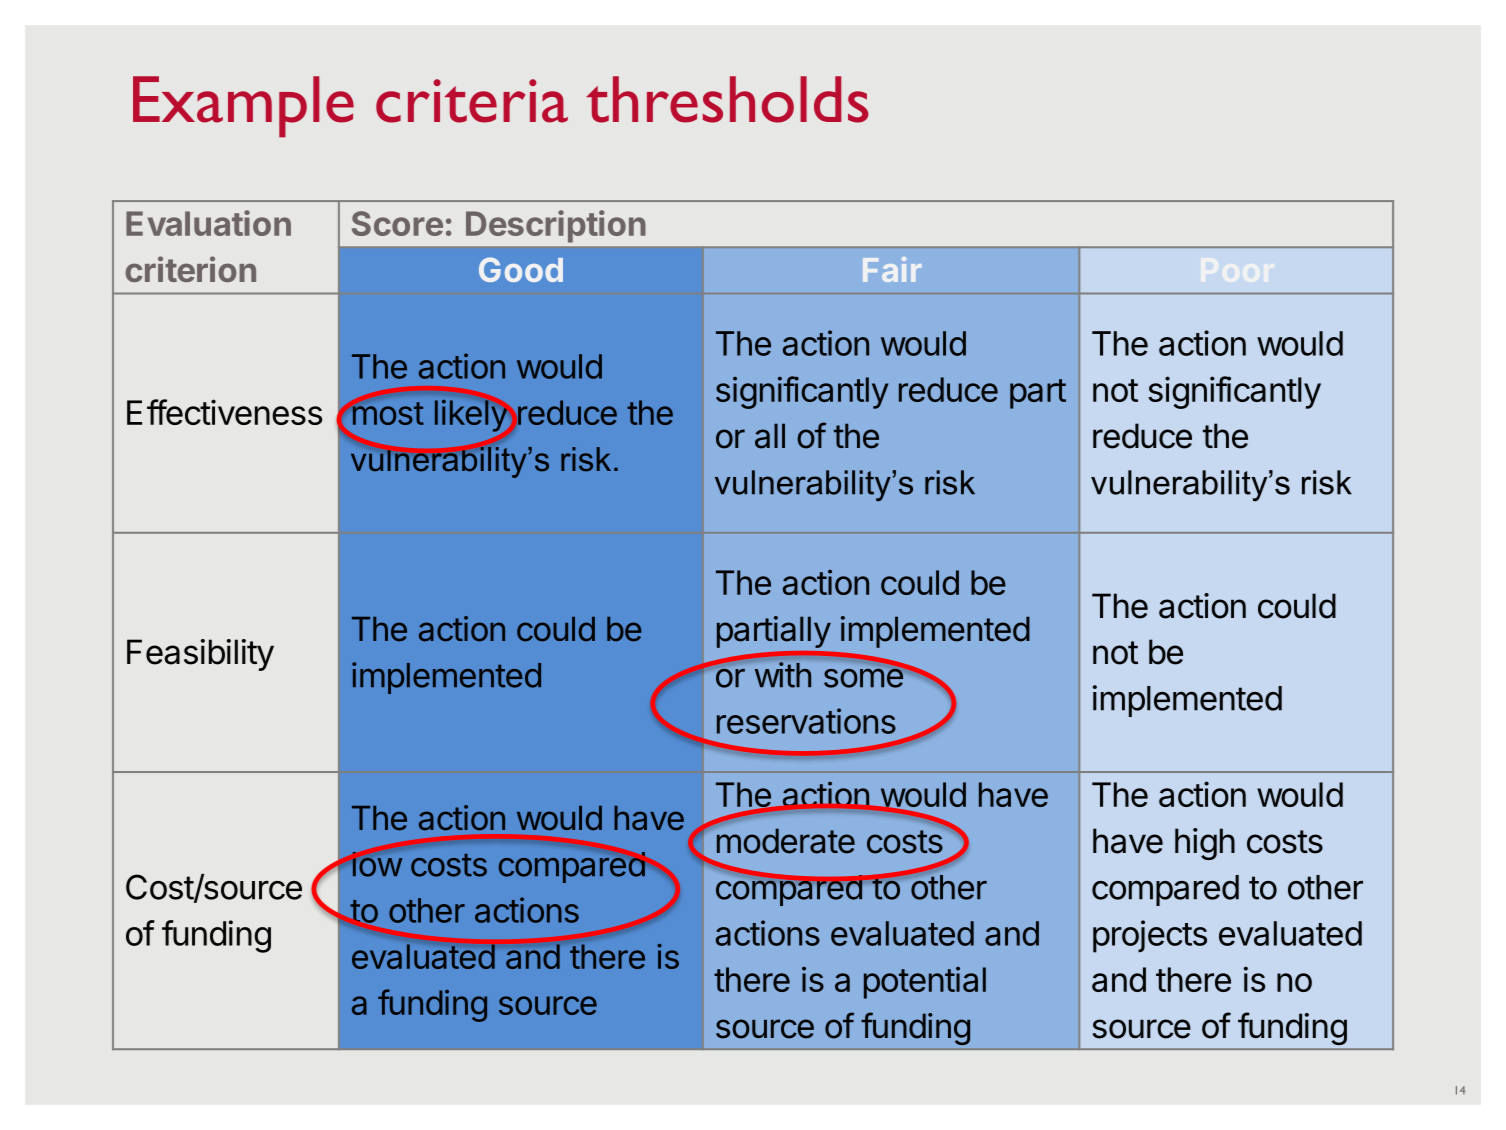 The image size is (1506, 1130). I want to click on some, so click(864, 677).
